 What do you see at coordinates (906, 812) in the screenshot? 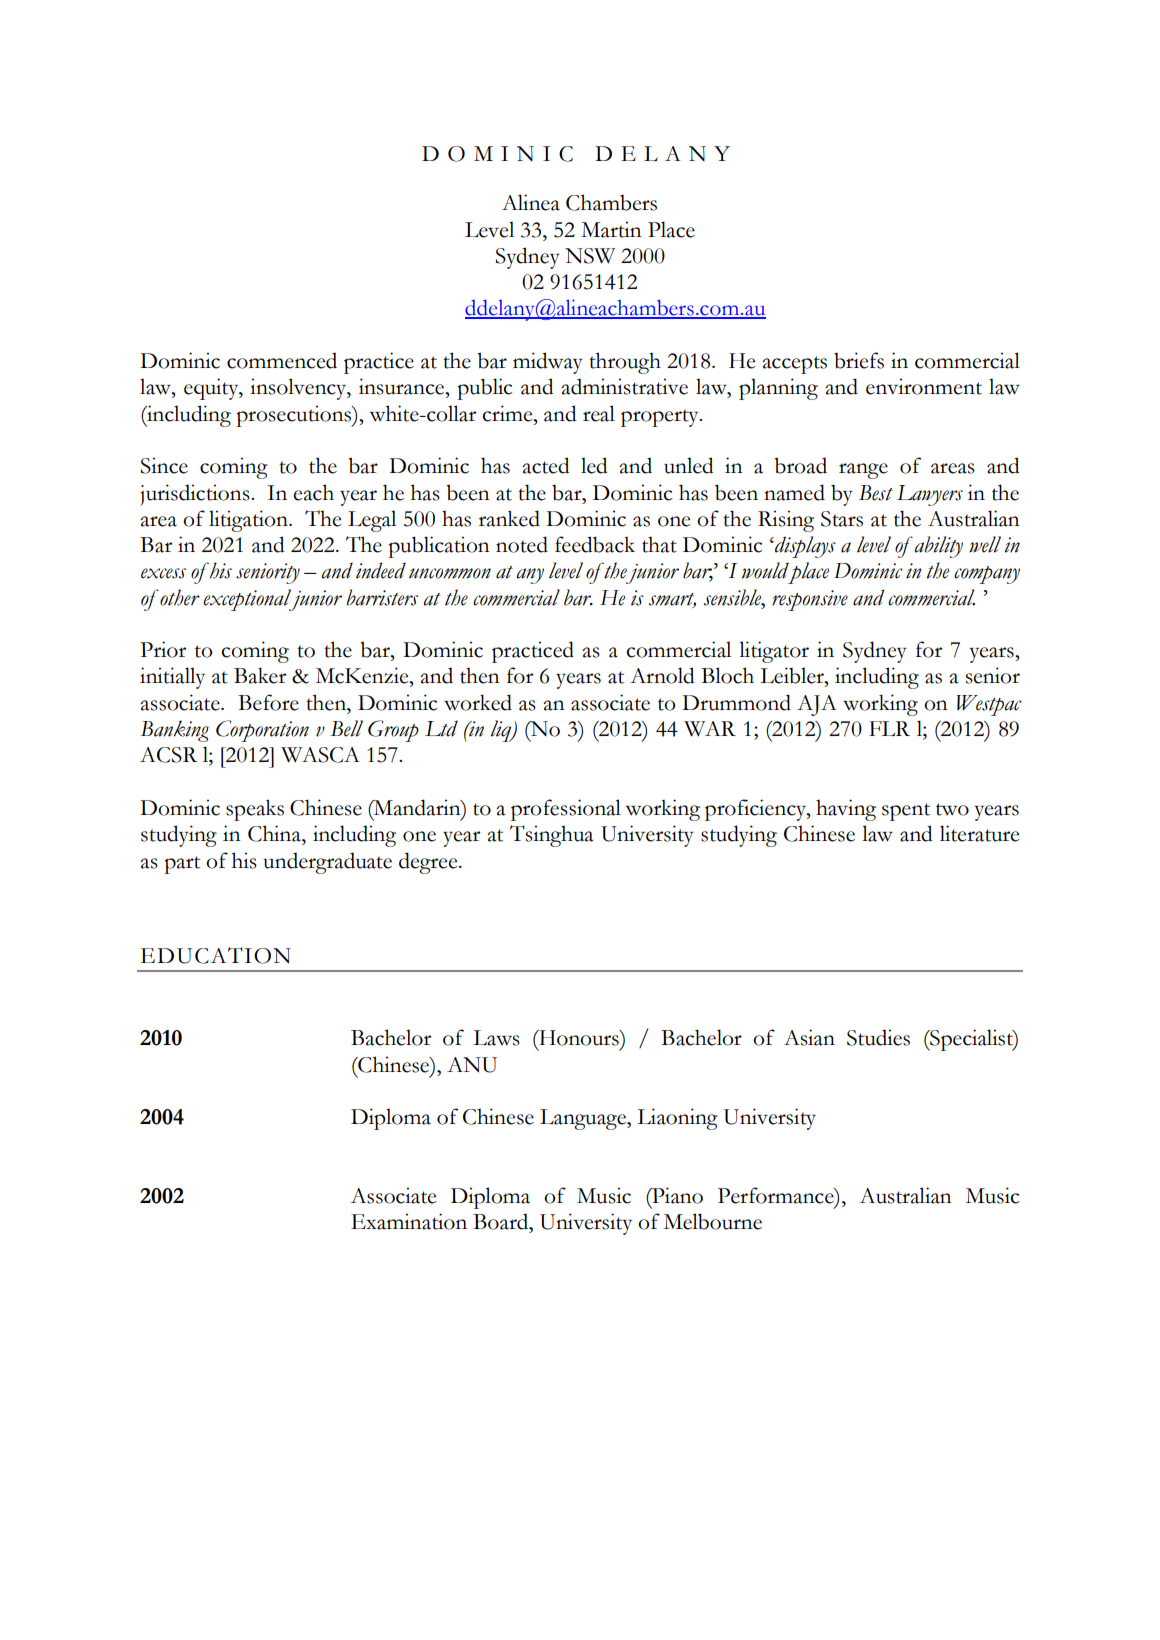
I see `spent` at bounding box center [906, 812].
